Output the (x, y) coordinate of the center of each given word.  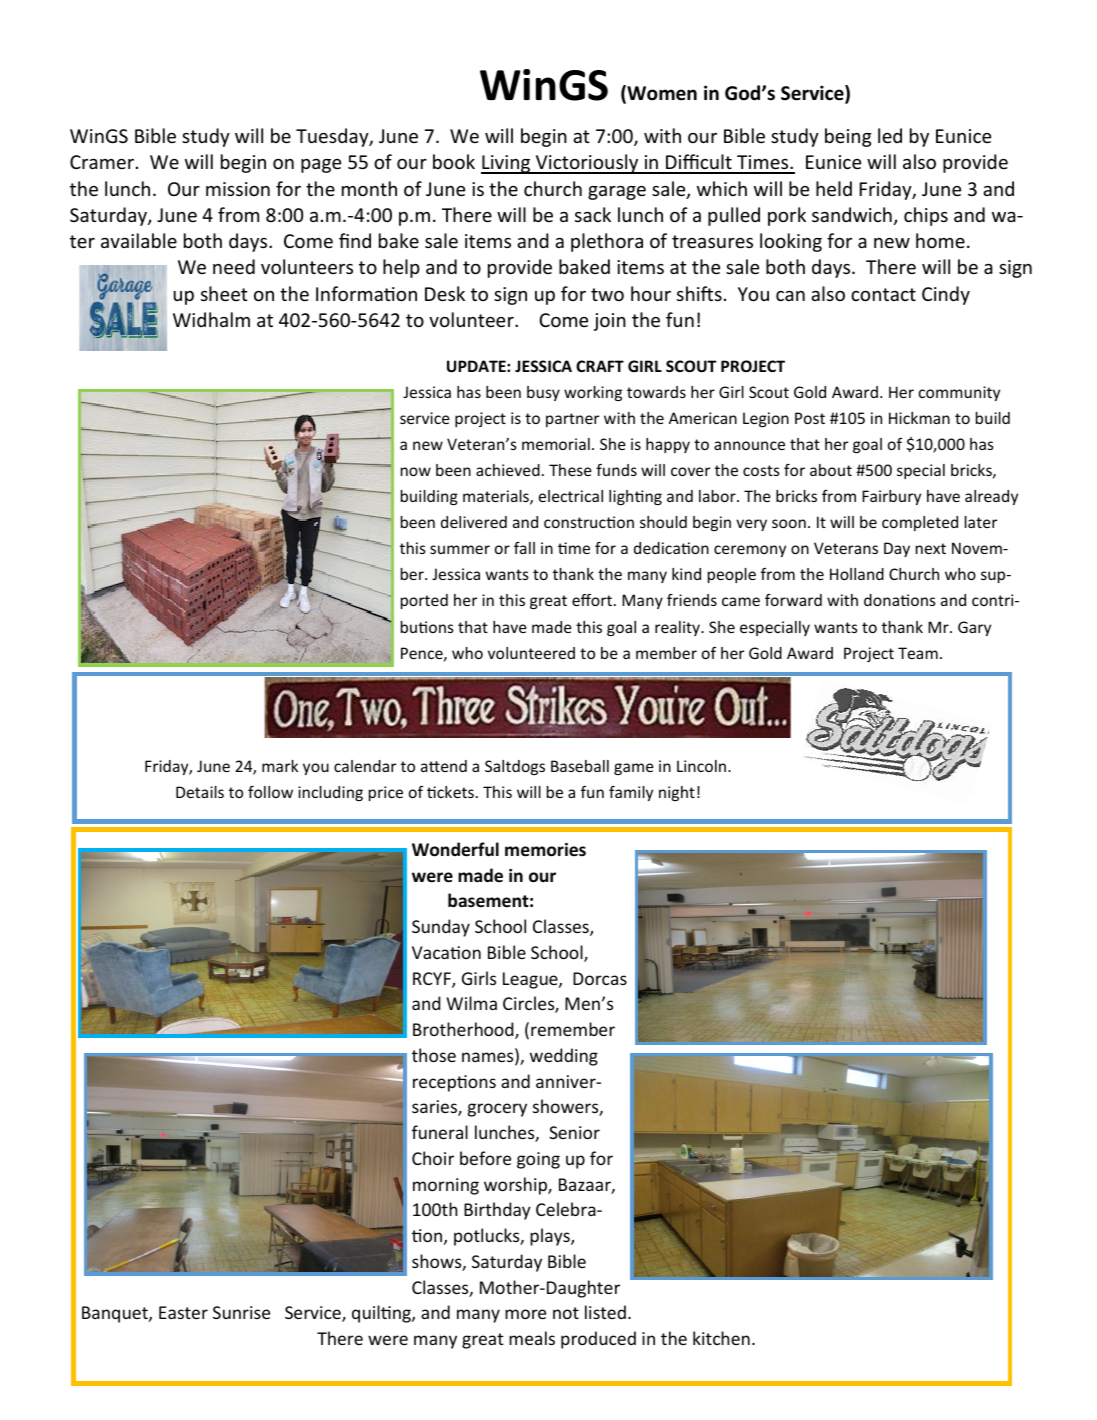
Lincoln (701, 766)
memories (545, 850)
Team (918, 653)
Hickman (919, 418)
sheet (224, 293)
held (834, 188)
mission (238, 189)
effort (593, 600)
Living (507, 164)
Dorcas (600, 978)
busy (543, 393)
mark (280, 766)
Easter (183, 1312)
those (434, 1055)
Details (200, 792)
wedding (564, 1057)
